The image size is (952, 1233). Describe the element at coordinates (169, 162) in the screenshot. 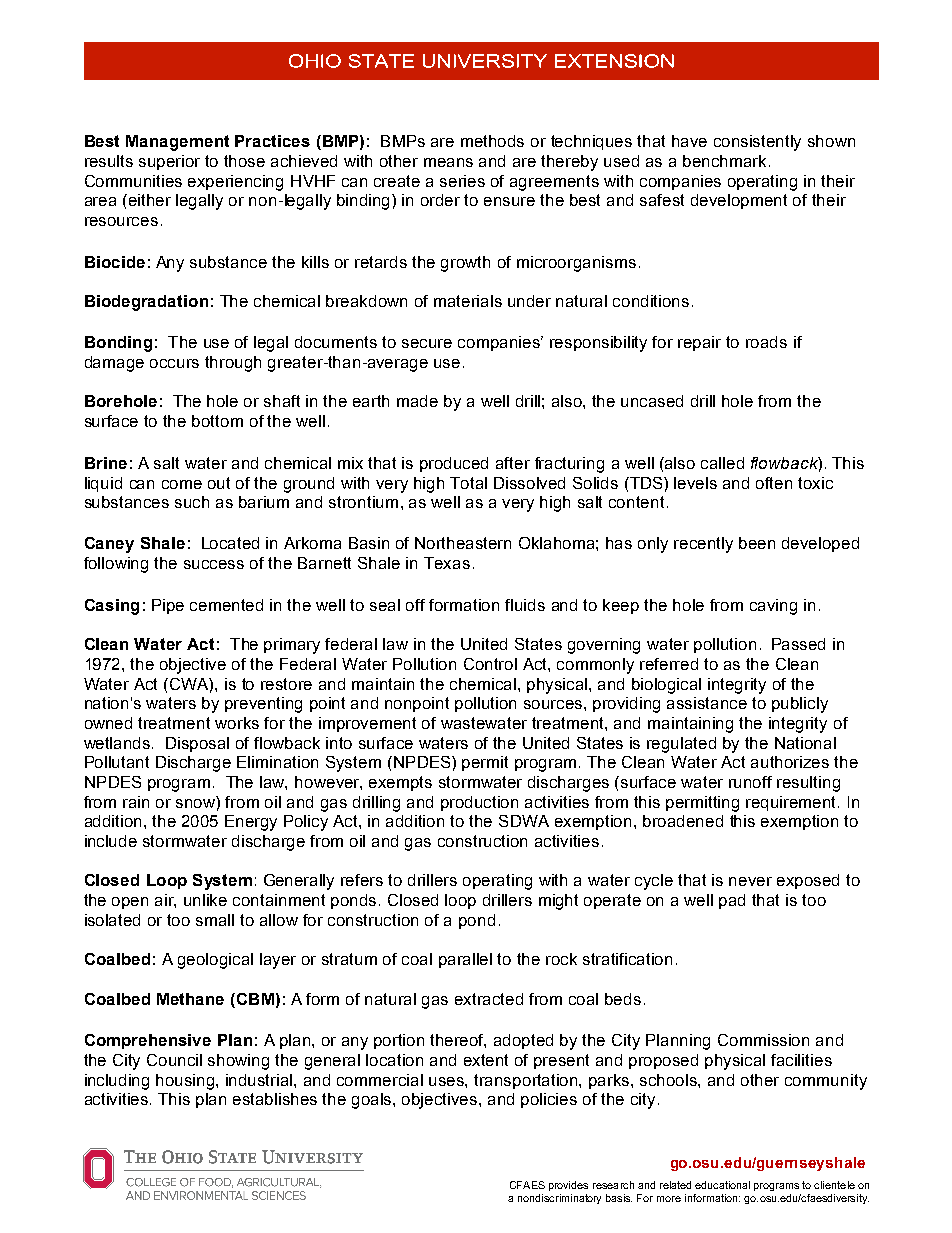

I see `superior` at that location.
